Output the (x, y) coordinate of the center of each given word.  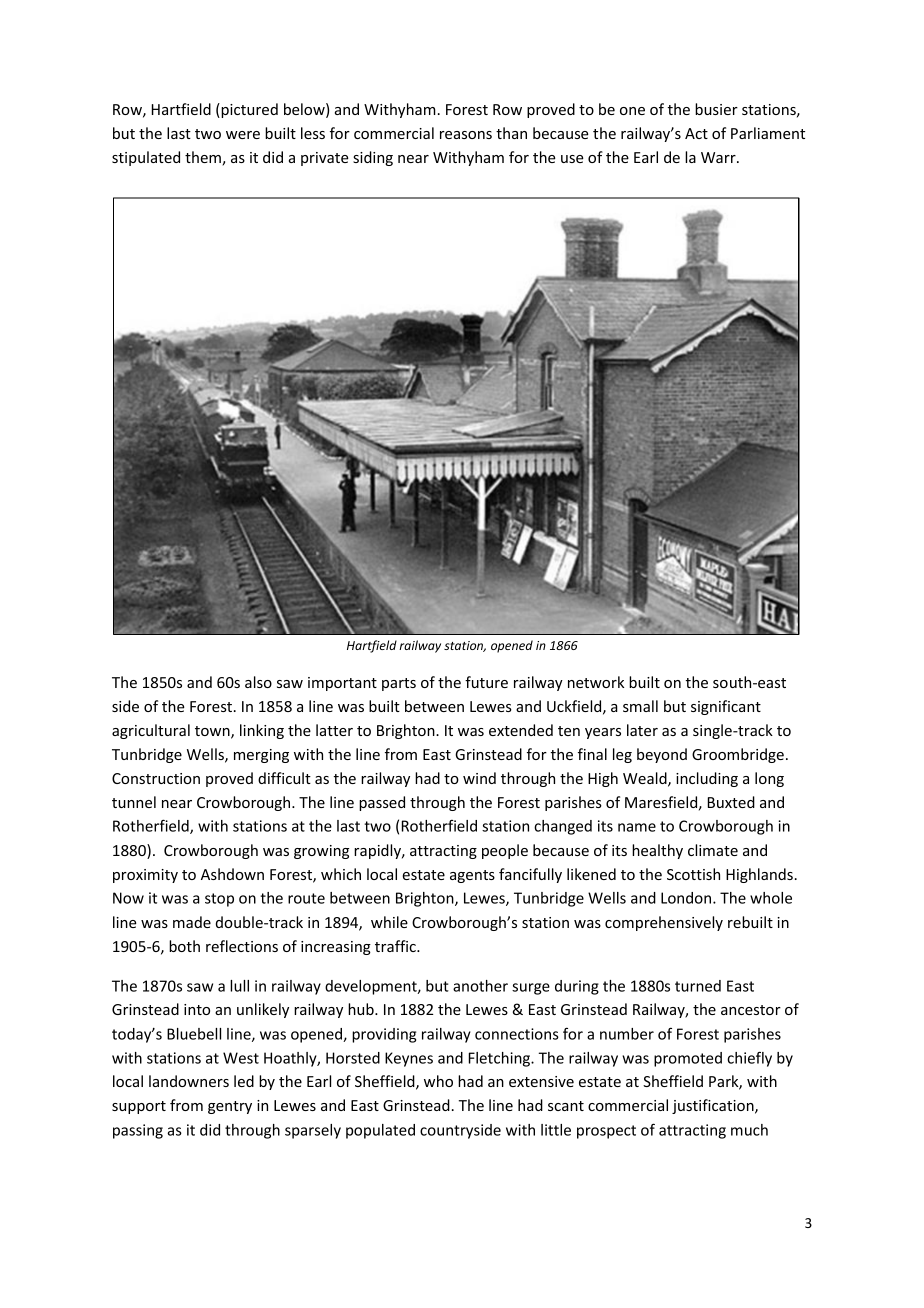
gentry (230, 1107)
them (204, 158)
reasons (466, 135)
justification (714, 1106)
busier (716, 109)
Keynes (409, 1059)
